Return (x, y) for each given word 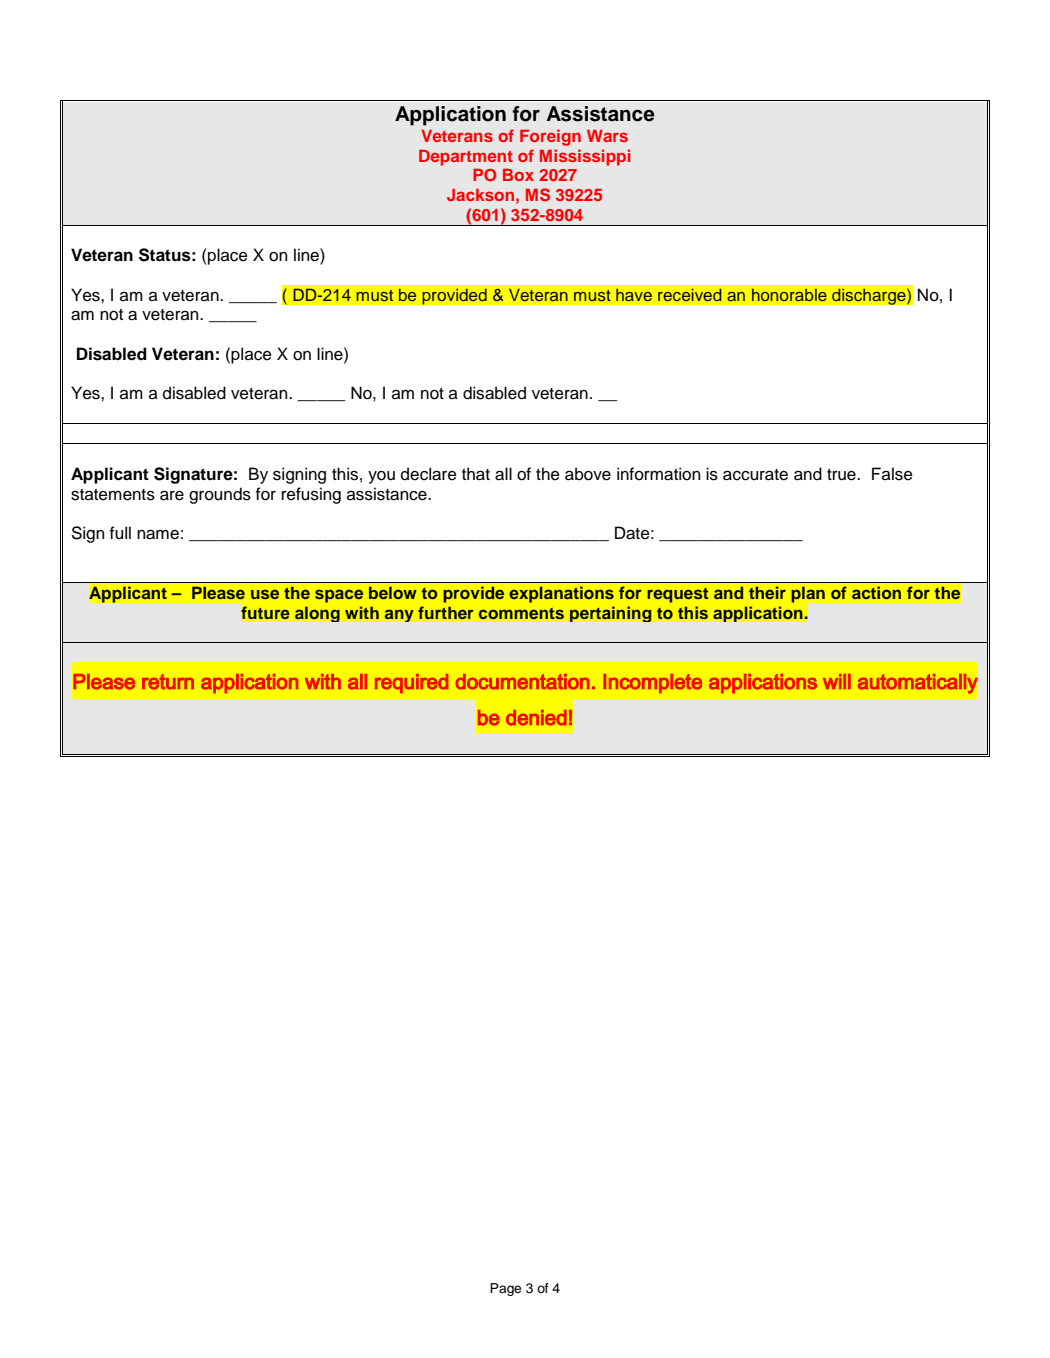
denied (536, 718)
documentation (522, 682)
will (837, 681)
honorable (789, 295)
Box (518, 175)
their (767, 592)
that (476, 474)
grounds (220, 495)
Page (505, 1289)
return (168, 682)
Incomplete (652, 683)
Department (466, 158)
